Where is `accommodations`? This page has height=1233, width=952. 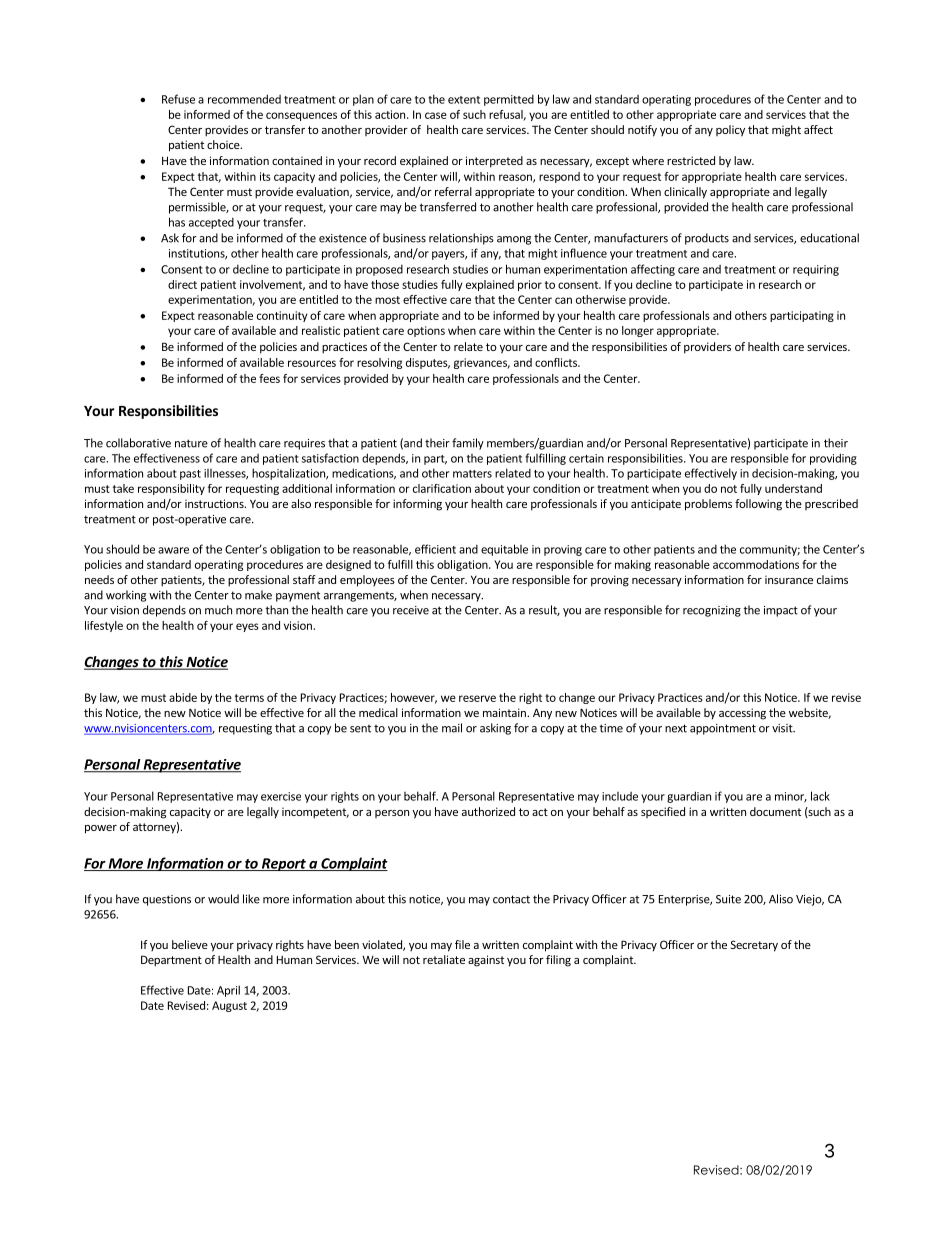
accommodations is located at coordinates (756, 564).
